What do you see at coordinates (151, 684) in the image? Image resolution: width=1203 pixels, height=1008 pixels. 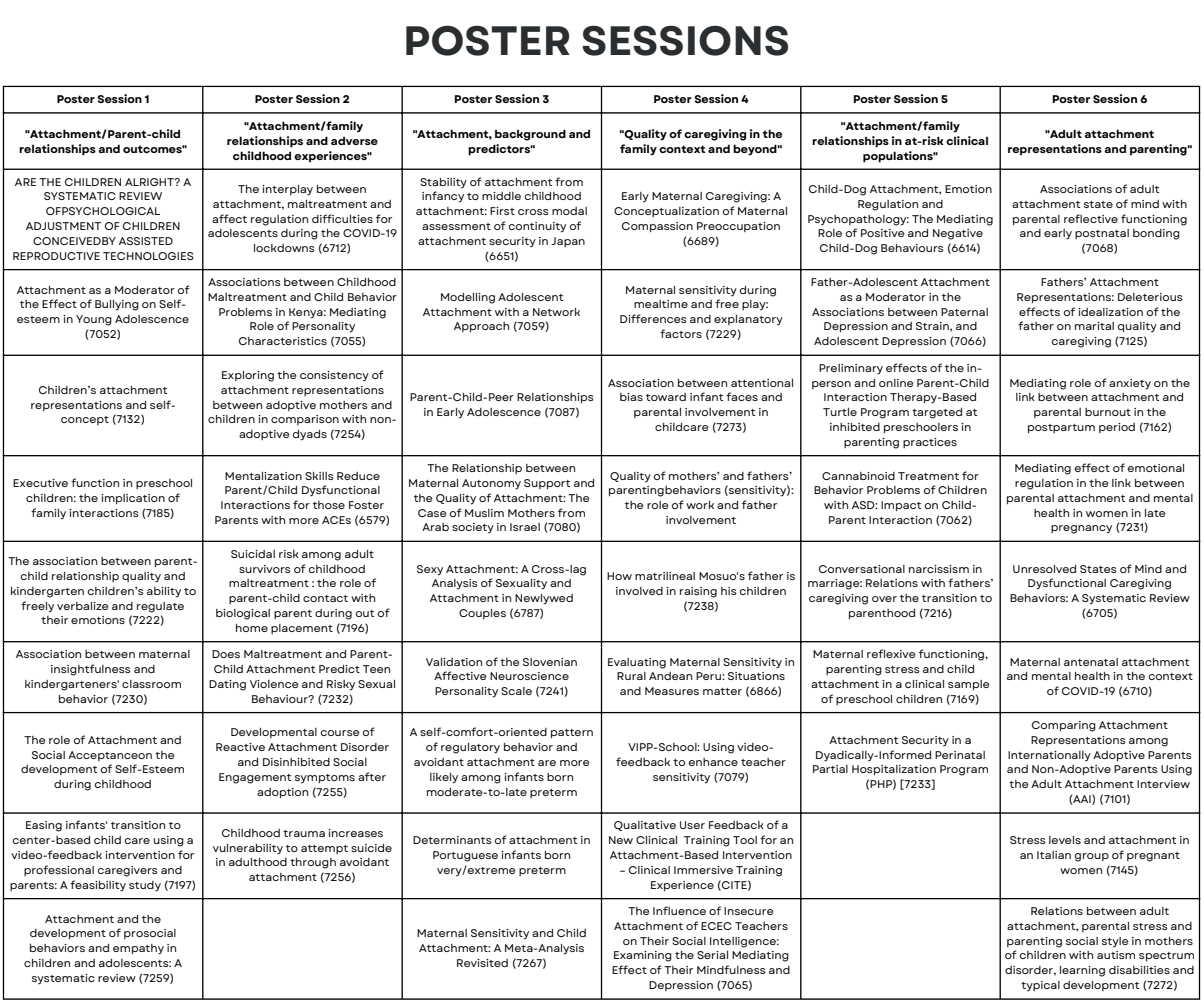 I see `classroom` at bounding box center [151, 684].
